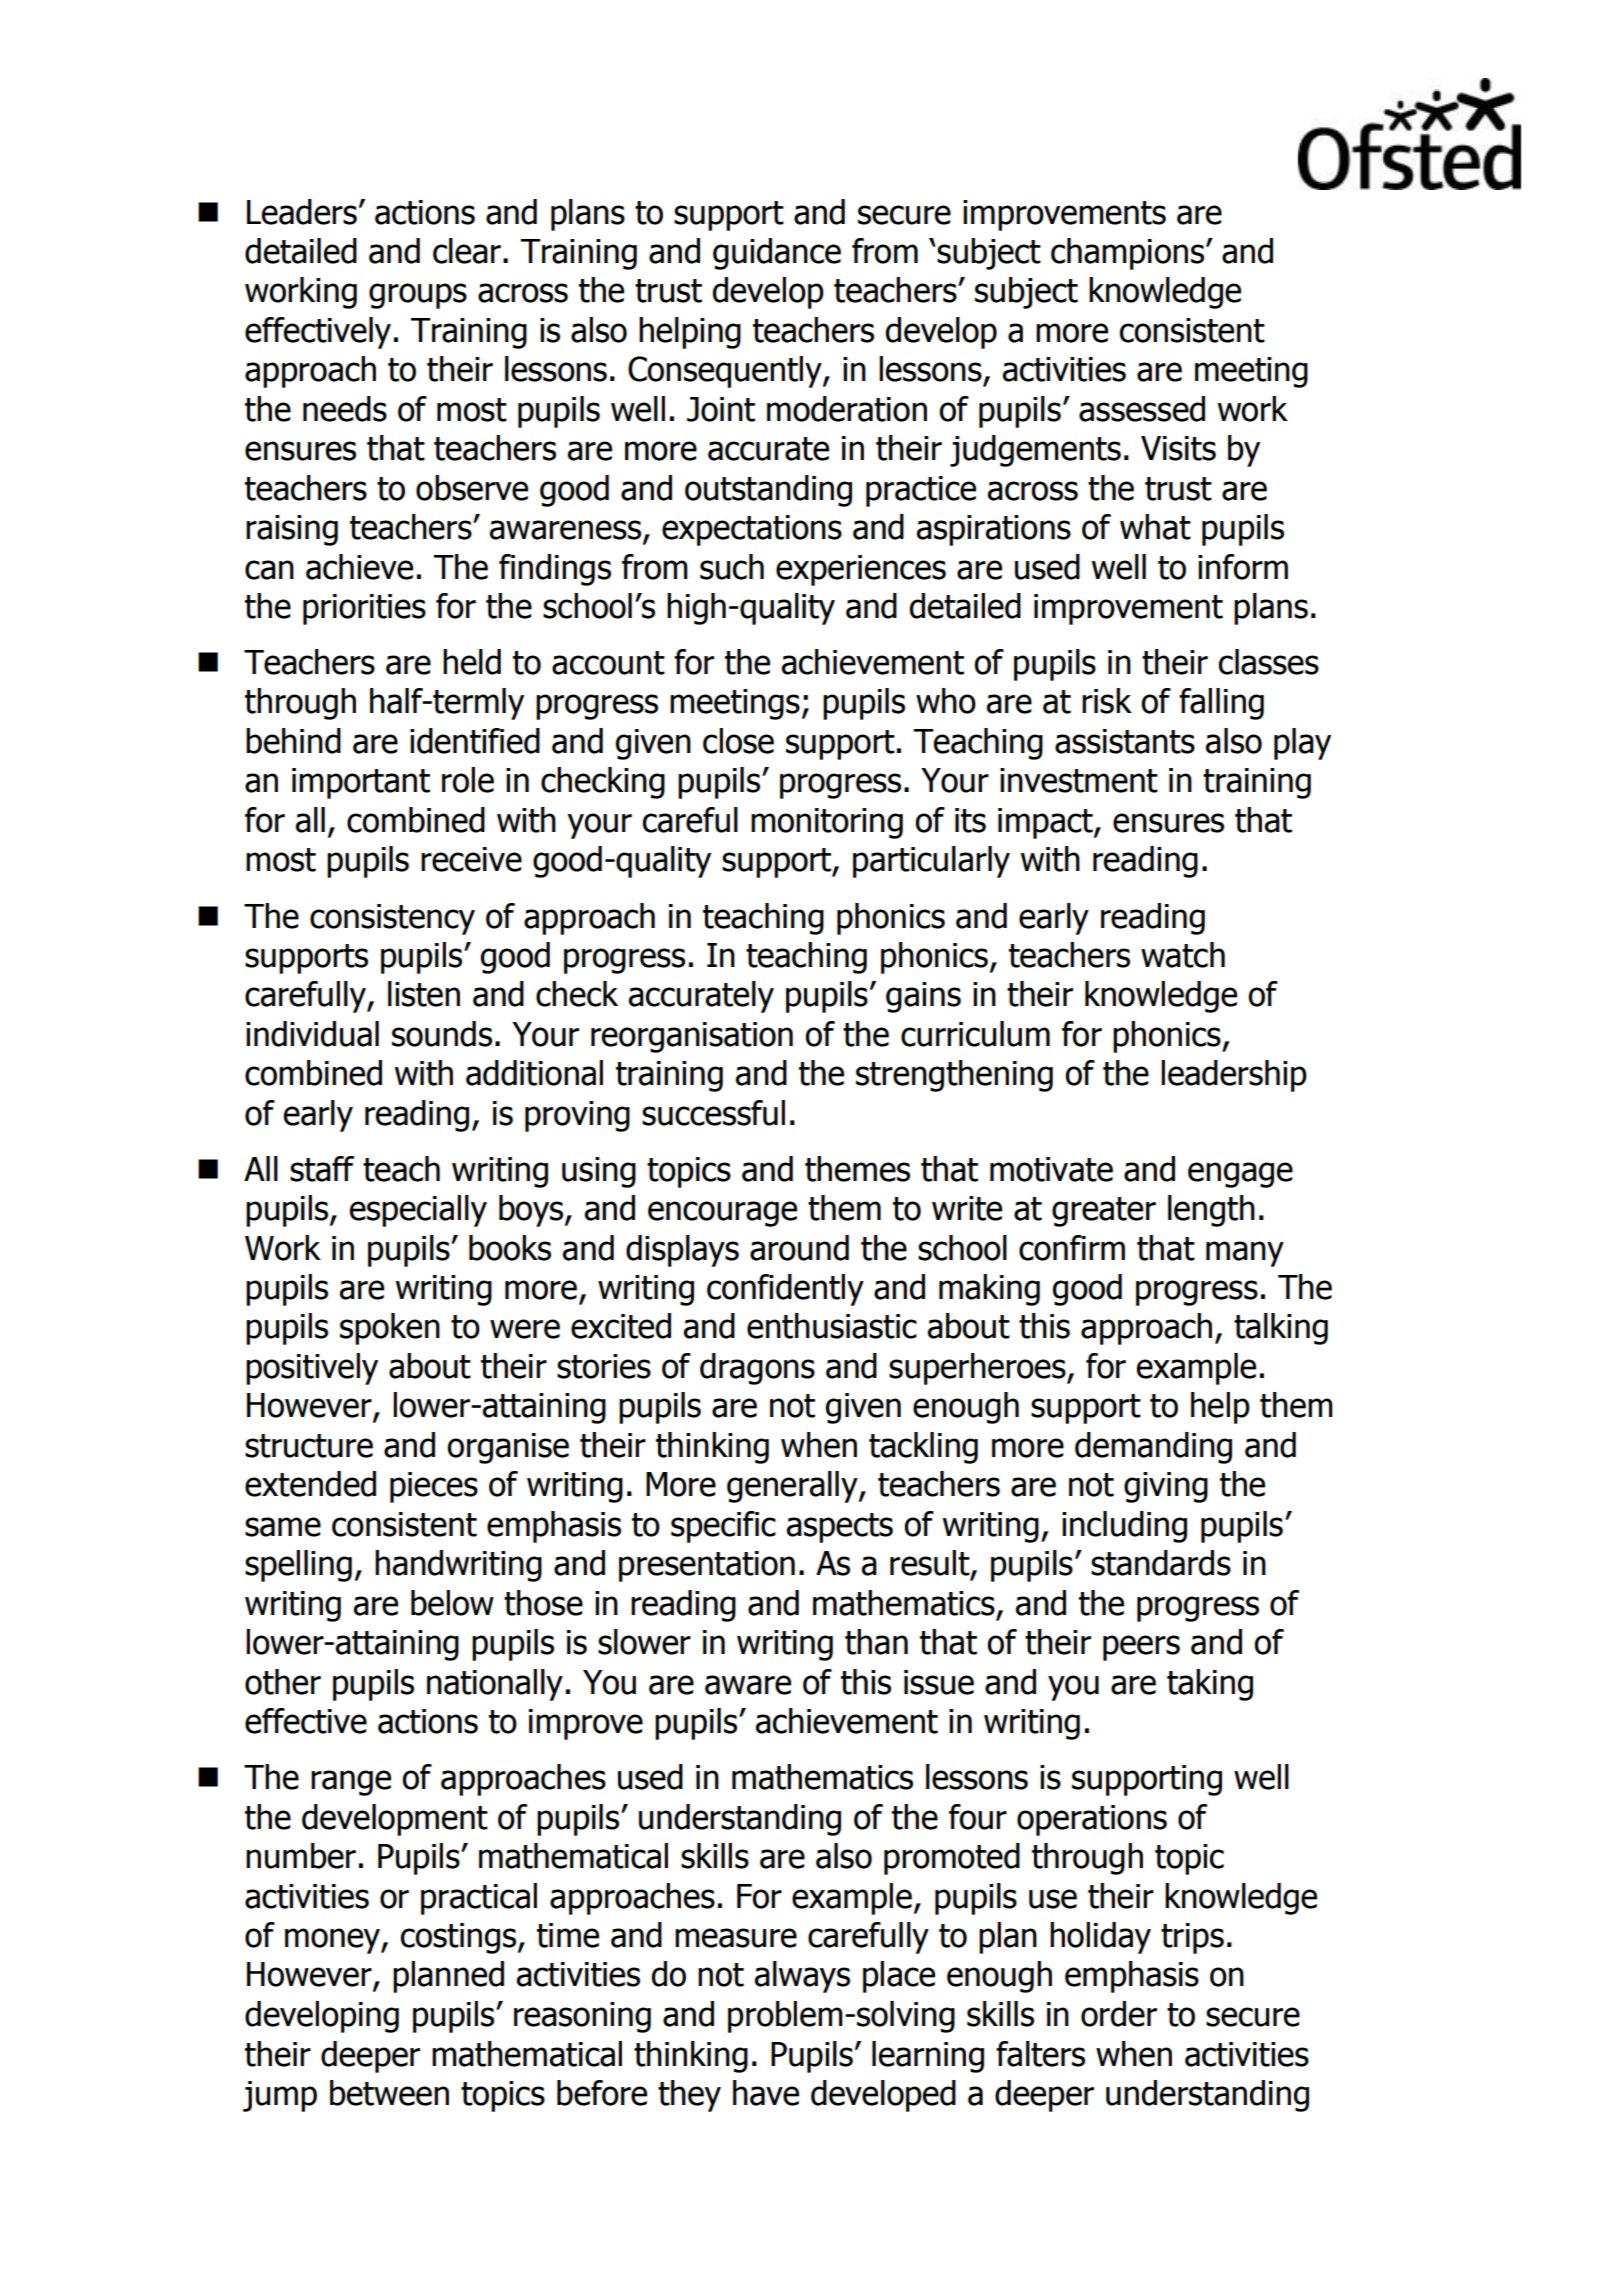 The height and width of the screenshot is (2286, 1613). What do you see at coordinates (361, 783) in the screenshot?
I see `important` at bounding box center [361, 783].
